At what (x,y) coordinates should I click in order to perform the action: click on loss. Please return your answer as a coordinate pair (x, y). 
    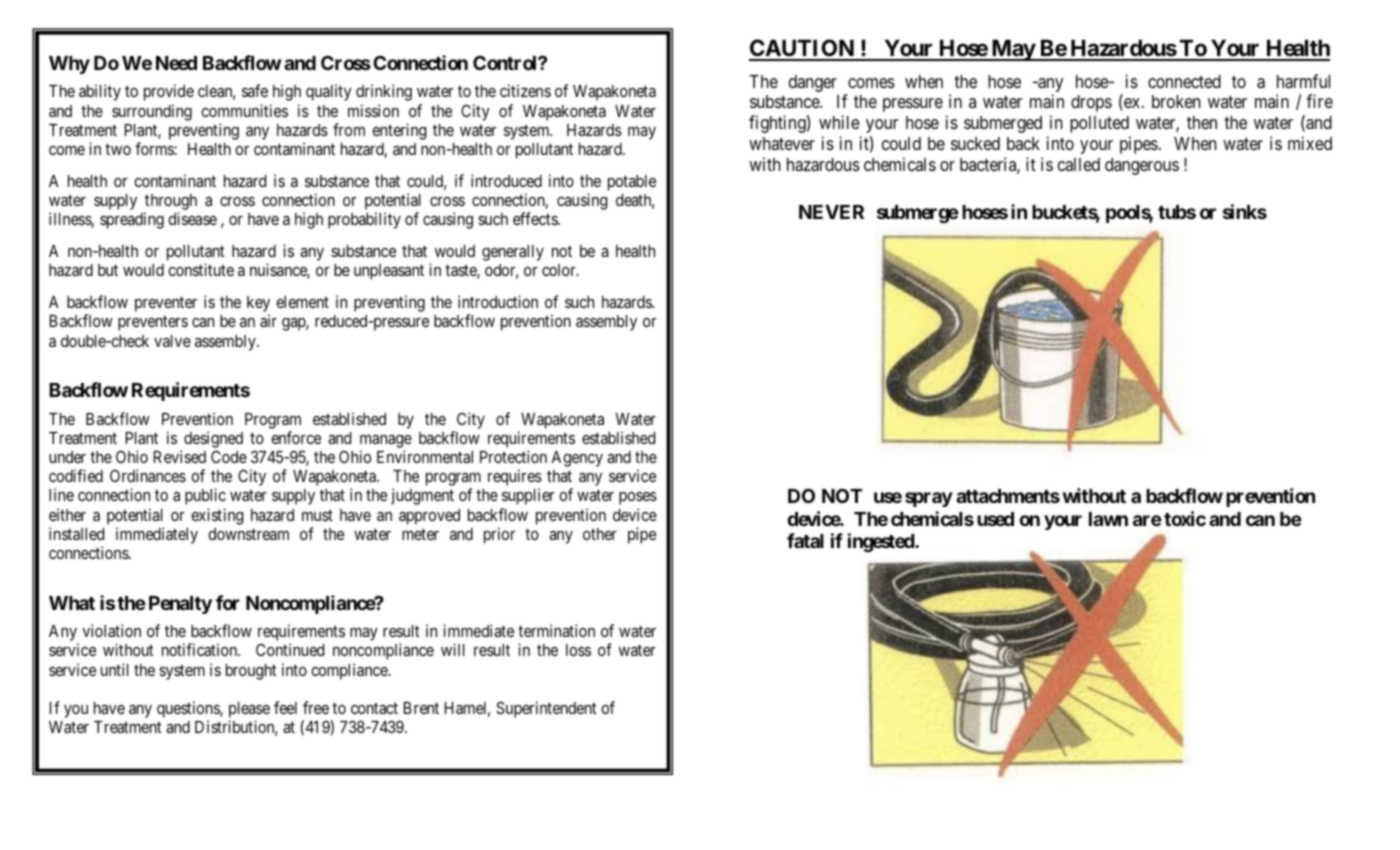
    Looking at the image, I should click on (578, 650).
